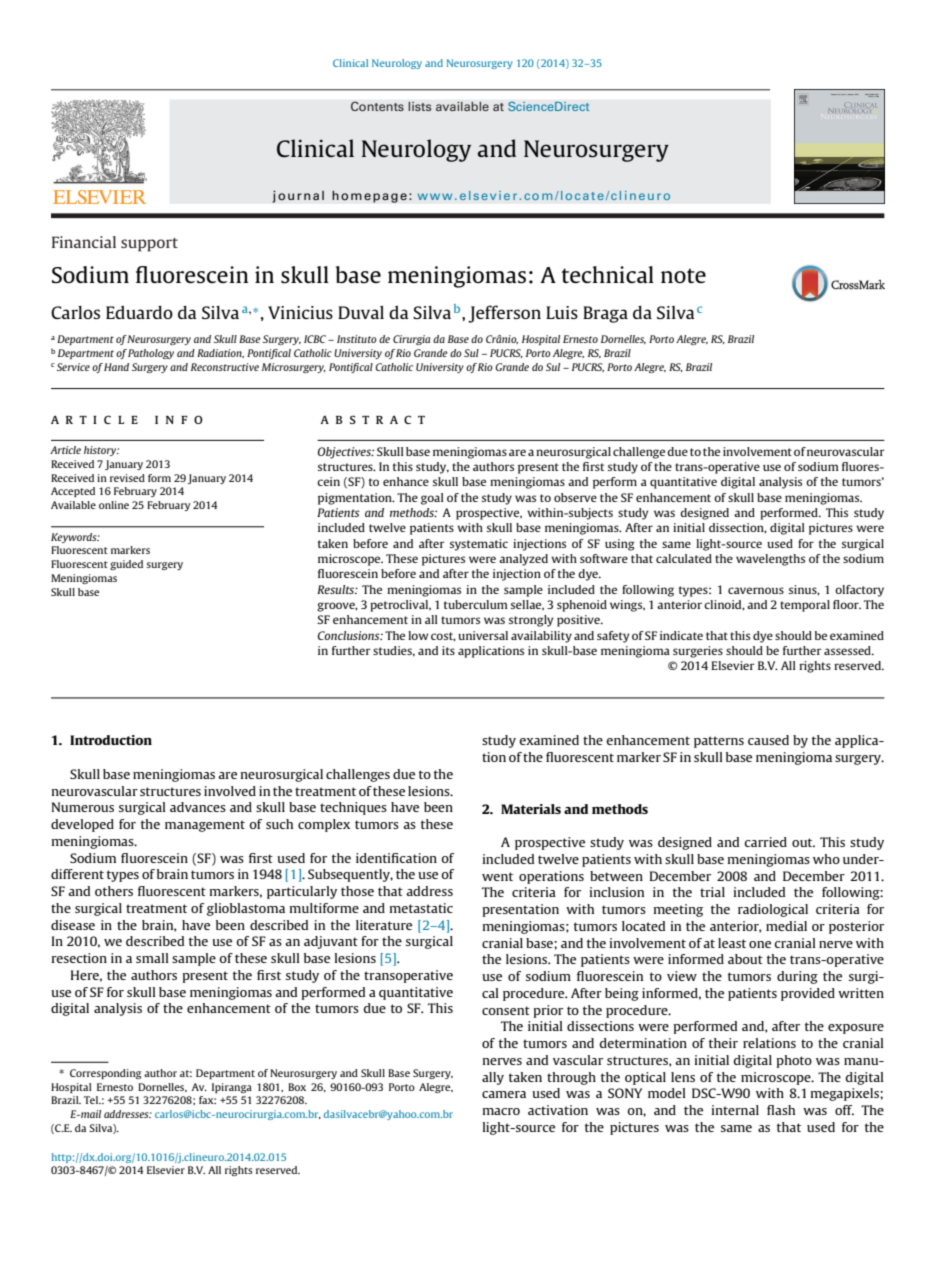 The height and width of the screenshot is (1270, 952). I want to click on cavernous, so click(756, 590).
